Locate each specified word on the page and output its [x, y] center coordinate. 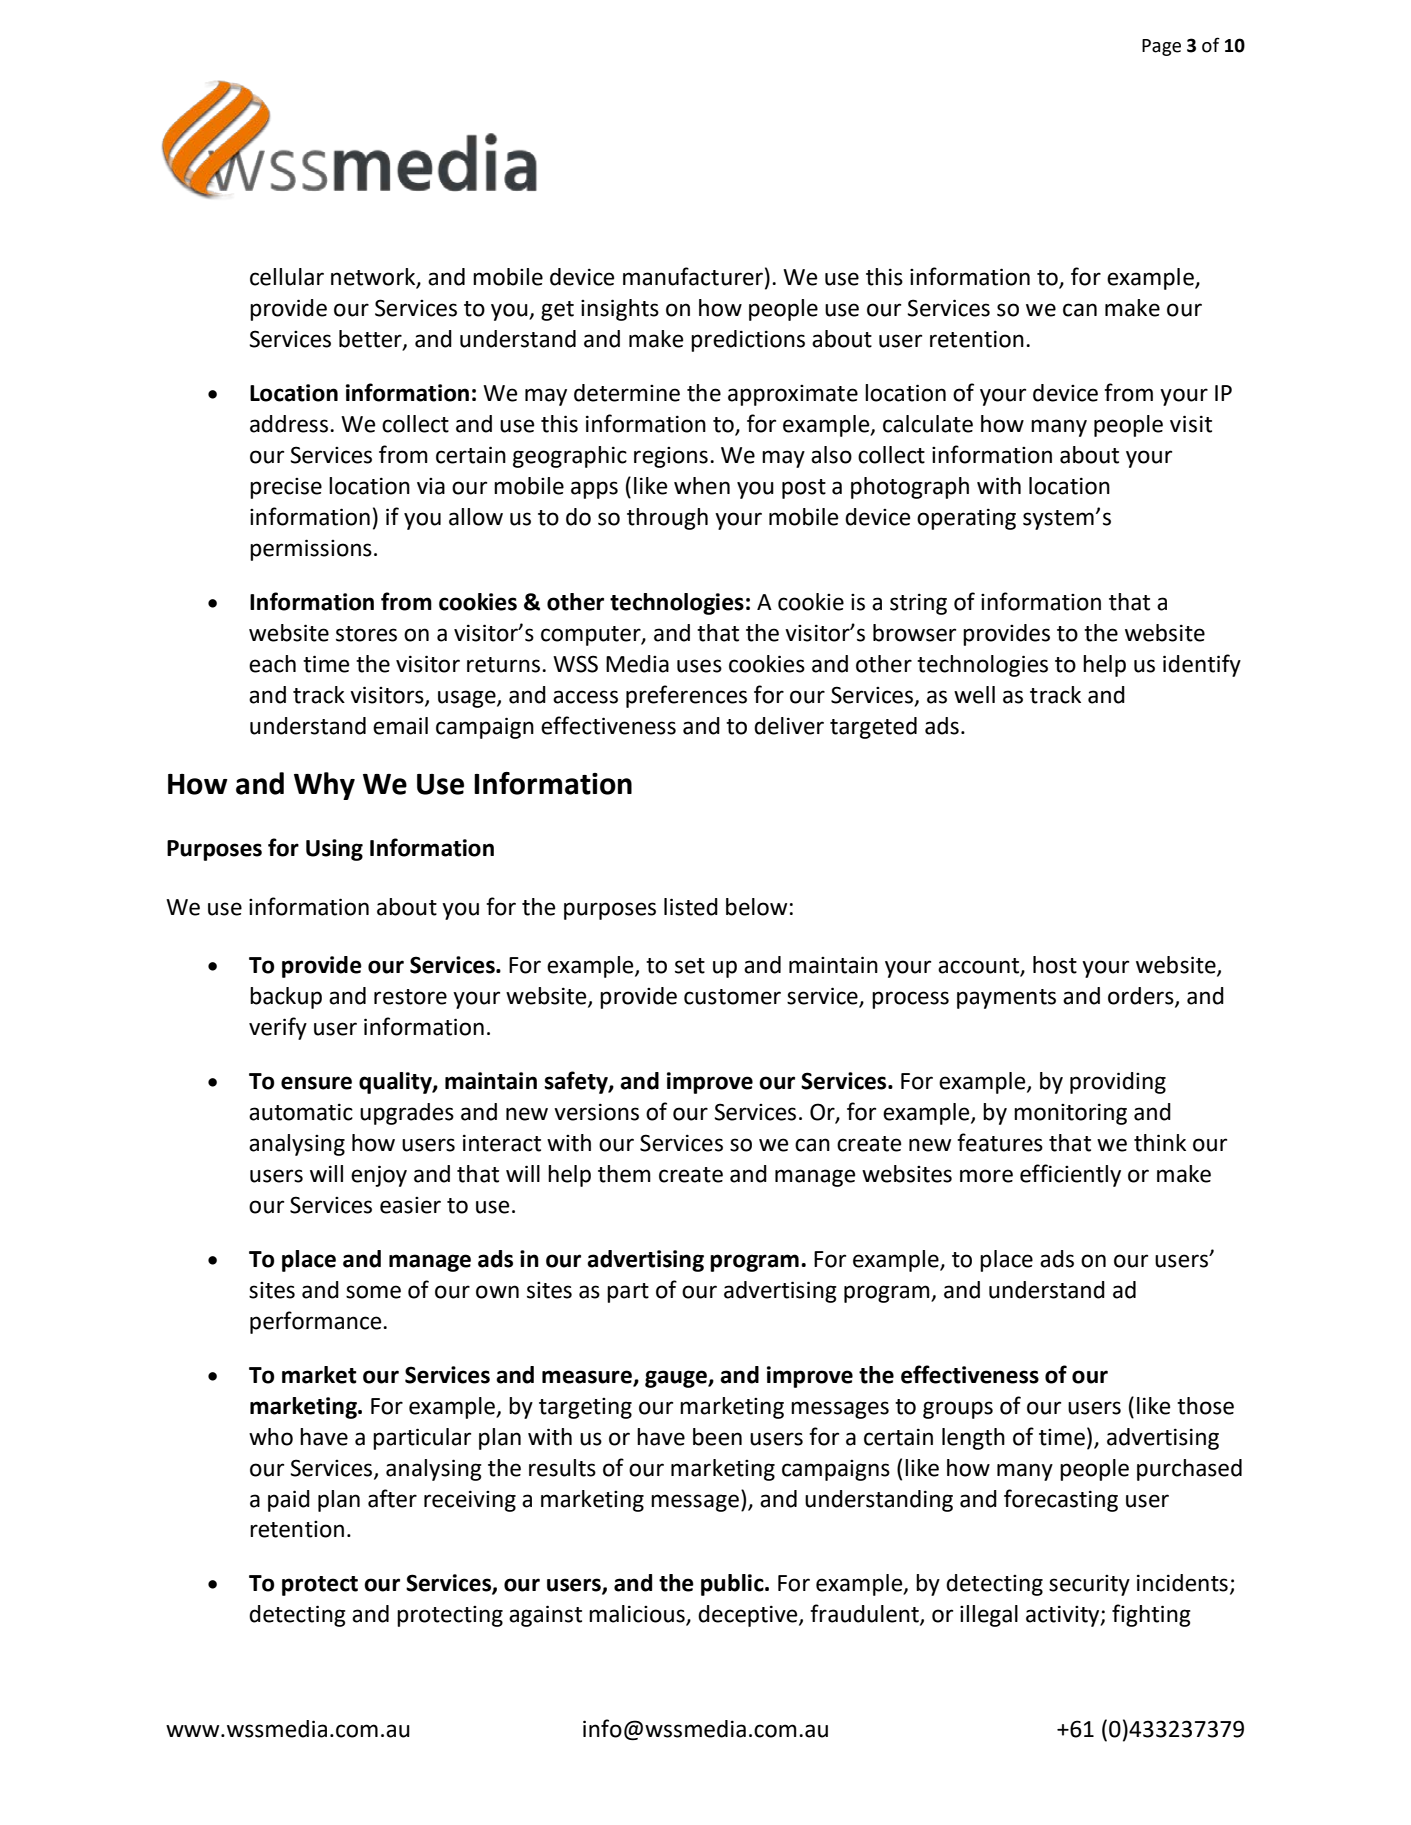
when [702, 486]
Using [334, 850]
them [624, 1174]
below [756, 907]
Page [1161, 47]
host [1055, 965]
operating [966, 519]
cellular [287, 277]
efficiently [1070, 1175]
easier [410, 1205]
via [431, 486]
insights [620, 310]
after [392, 1498]
